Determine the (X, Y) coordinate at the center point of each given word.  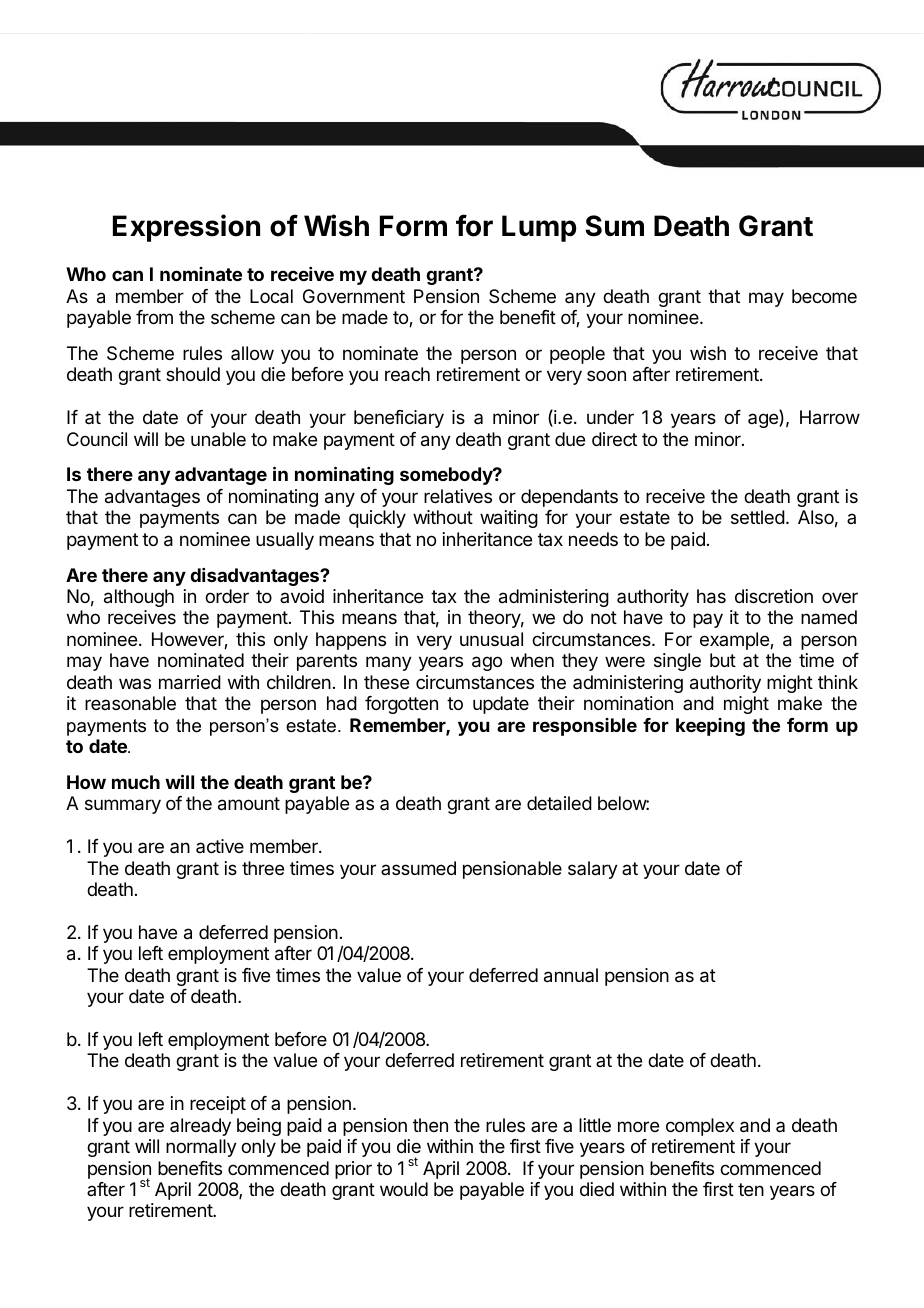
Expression (186, 228)
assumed (418, 868)
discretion (774, 596)
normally (201, 1148)
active (220, 846)
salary (593, 870)
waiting (509, 519)
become (824, 296)
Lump (539, 228)
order (227, 596)
